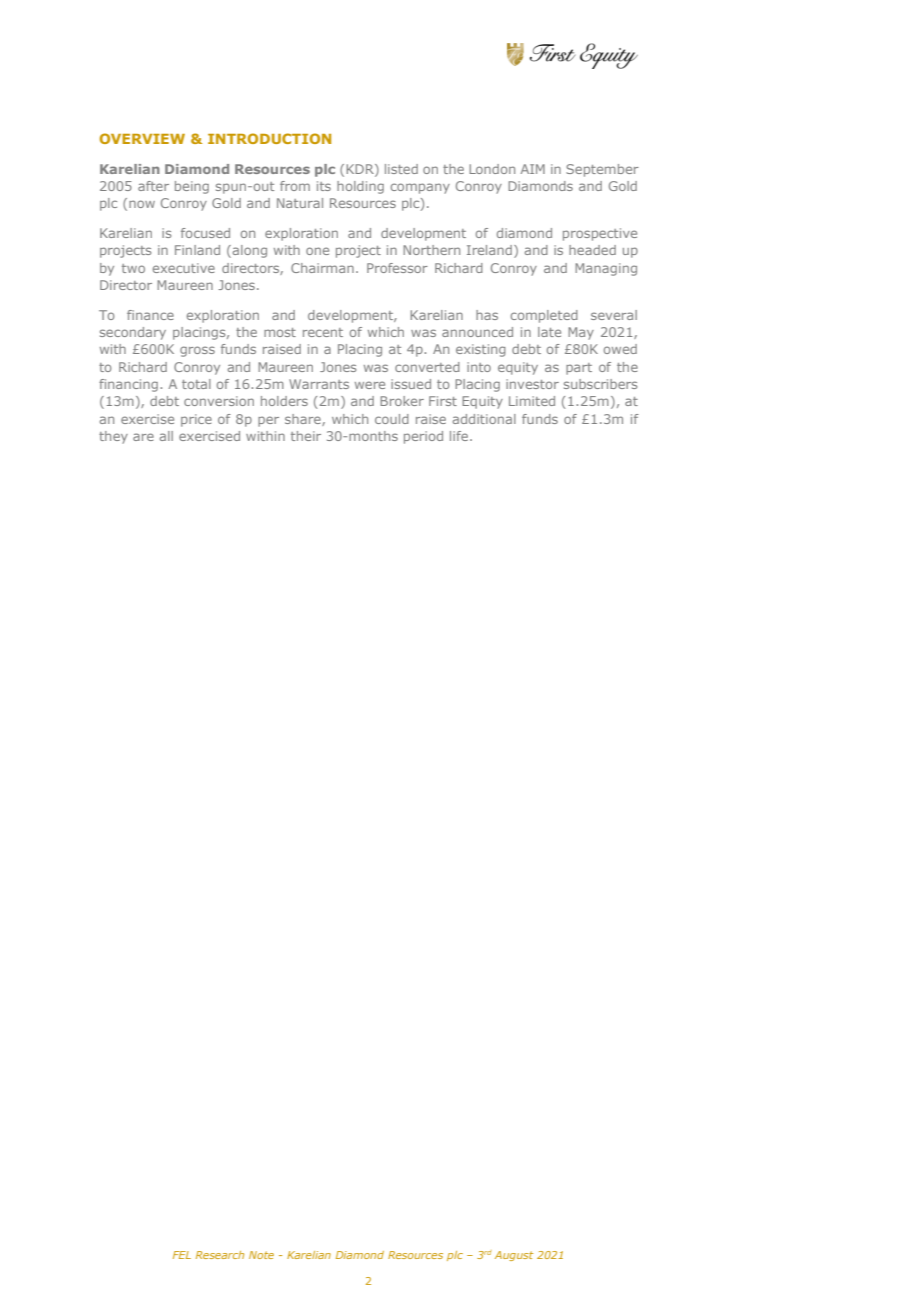  I want to click on AIM, so click(532, 169).
